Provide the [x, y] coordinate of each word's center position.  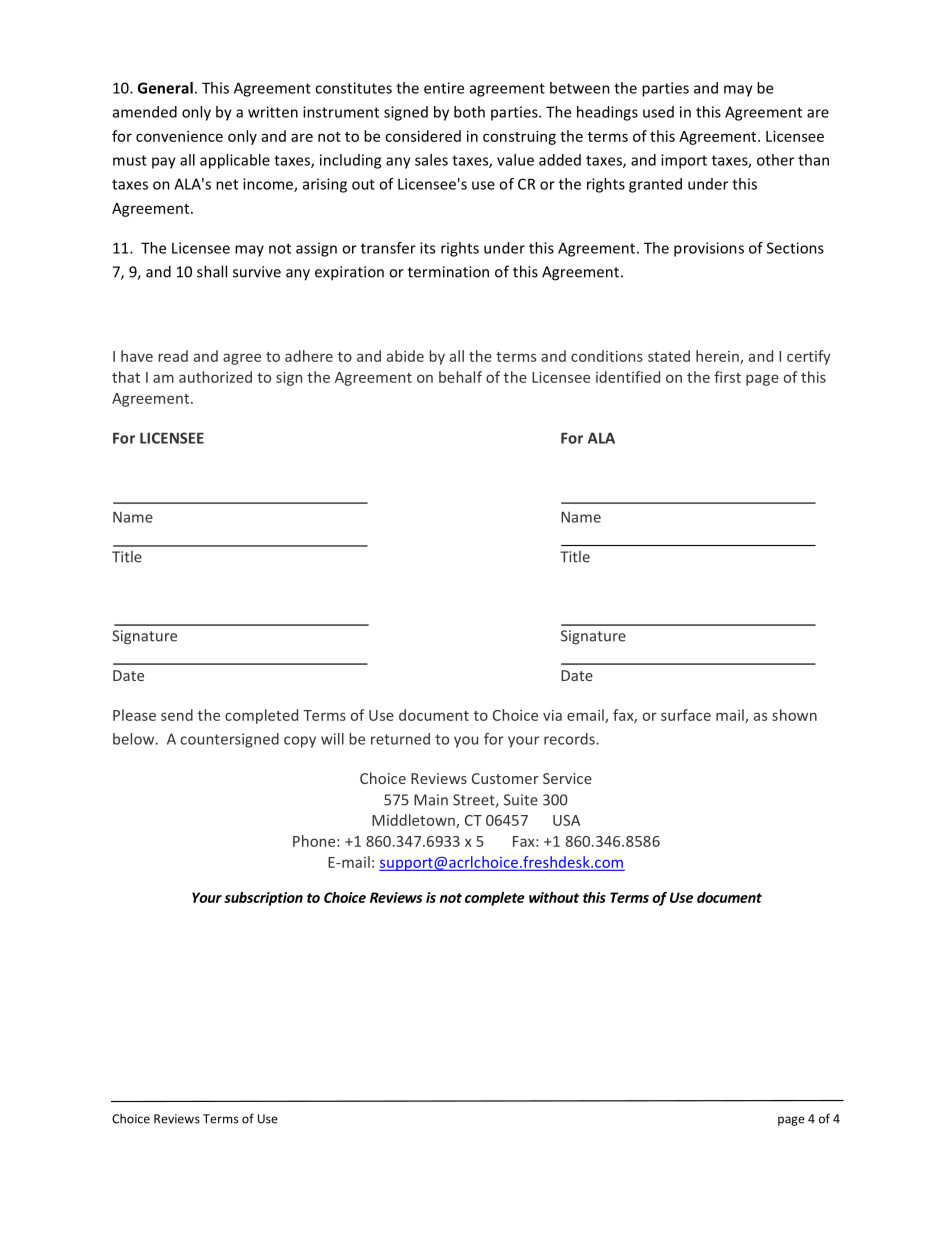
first [727, 377]
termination [448, 272]
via [552, 715]
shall [212, 271]
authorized [215, 377]
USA [566, 820]
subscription [263, 899]
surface [686, 715]
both [469, 112]
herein [718, 357]
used [658, 112]
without [554, 897]
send [177, 715]
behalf [460, 377]
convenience [179, 136]
